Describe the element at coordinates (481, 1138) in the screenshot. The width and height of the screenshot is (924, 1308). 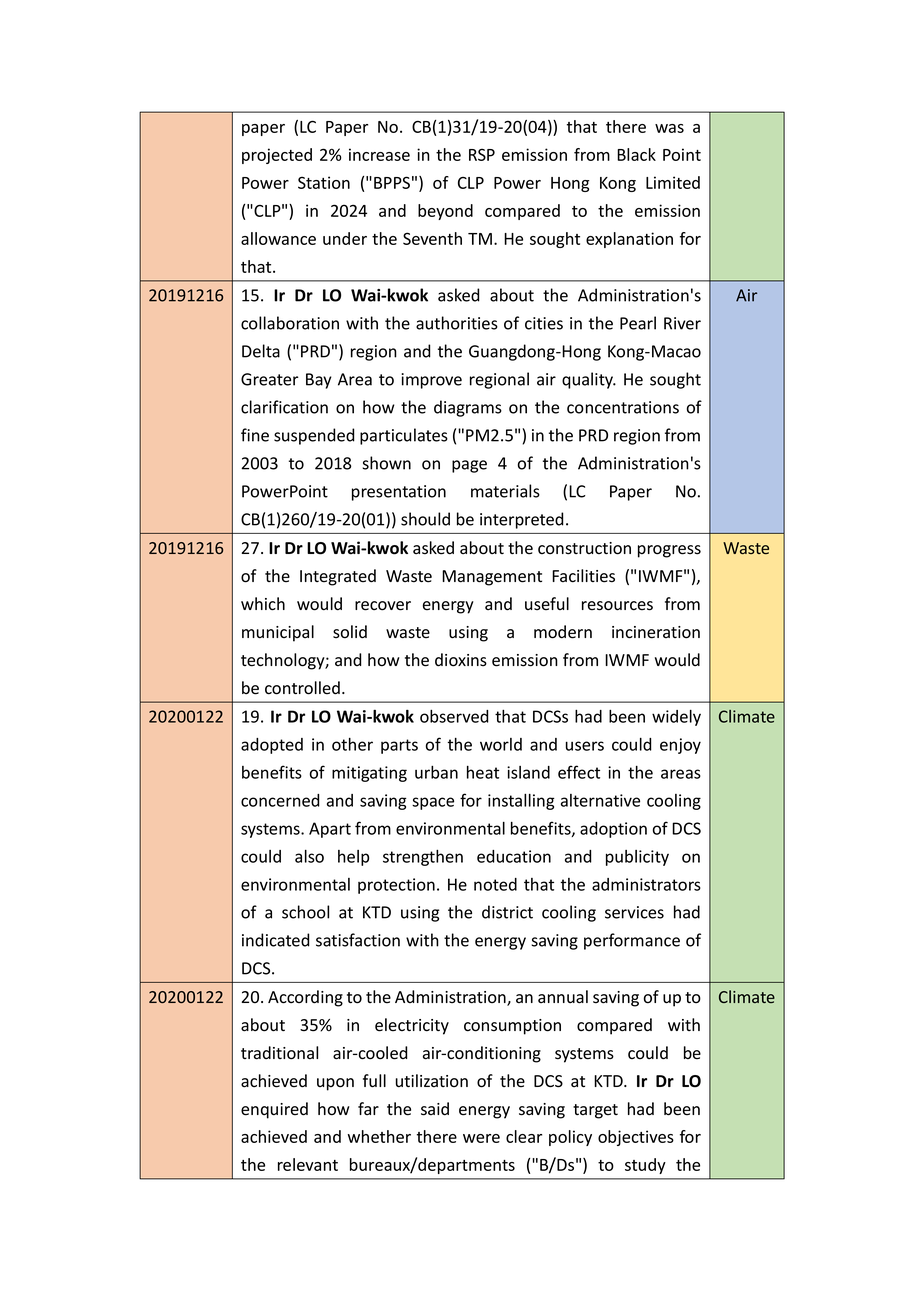
I see `were` at that location.
